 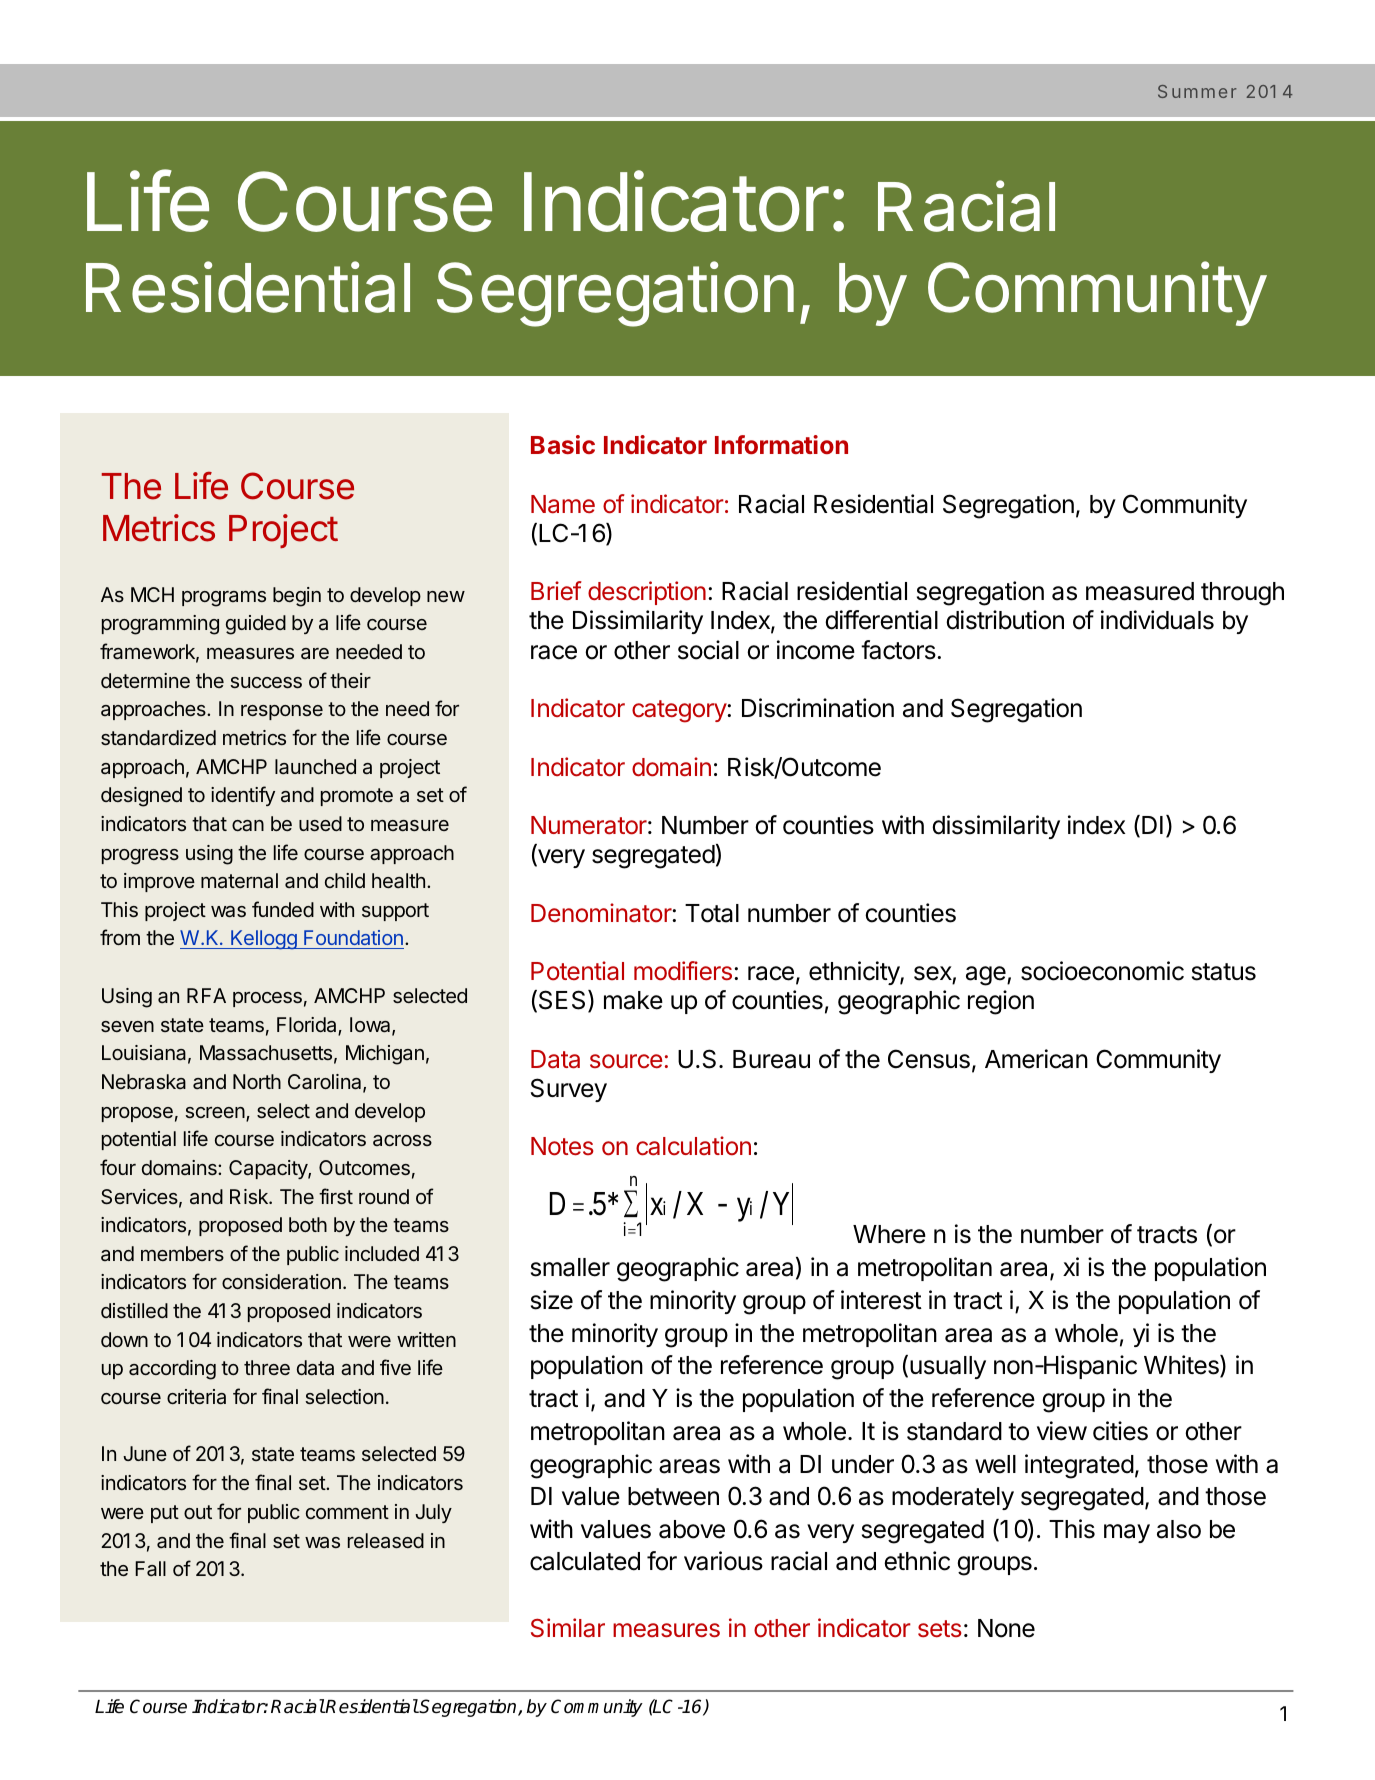 I want to click on Information, so click(x=781, y=444).
